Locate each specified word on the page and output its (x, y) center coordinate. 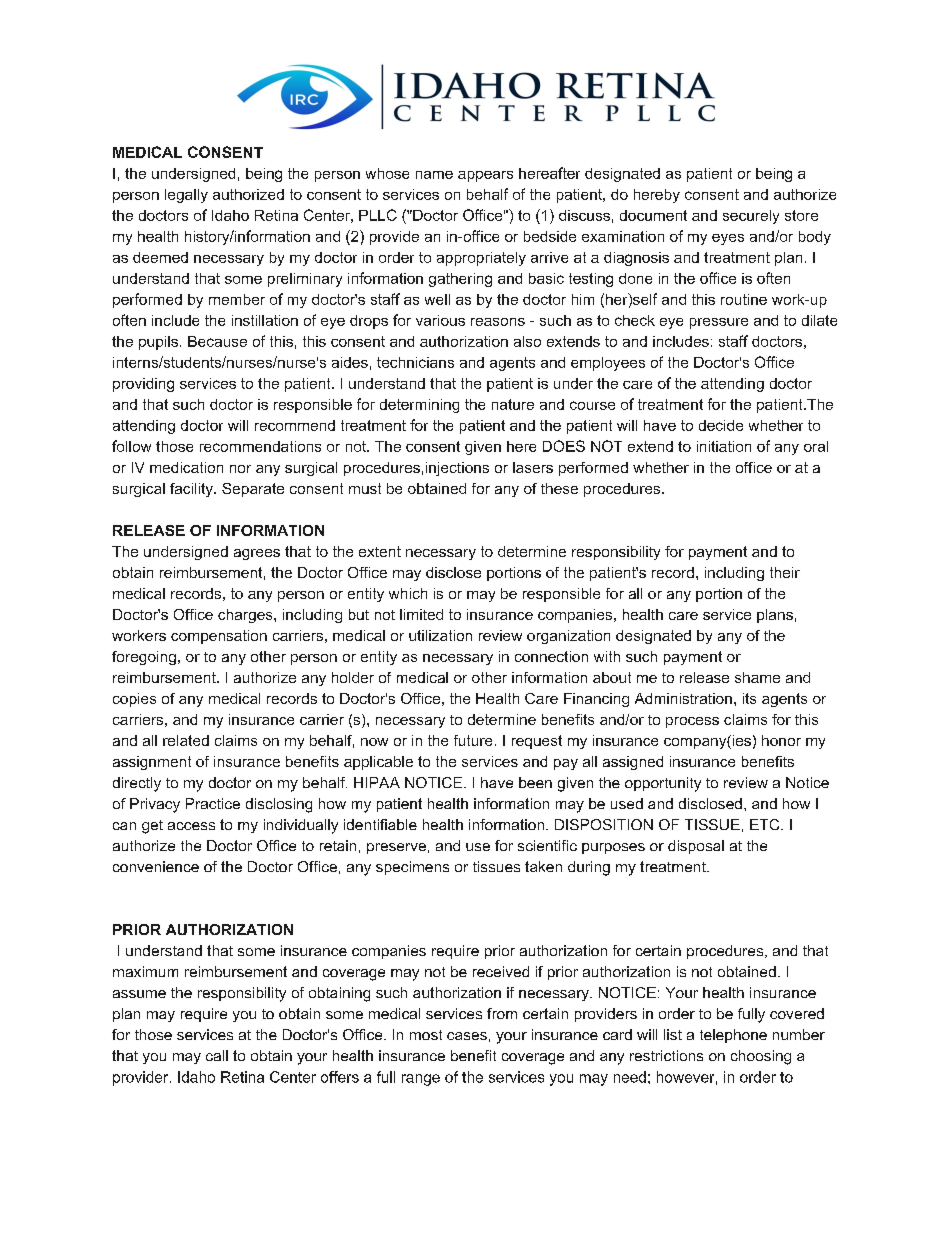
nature (513, 404)
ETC (766, 824)
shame (757, 677)
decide (721, 425)
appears (485, 176)
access (191, 826)
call (217, 1055)
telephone (733, 1036)
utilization (440, 635)
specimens (412, 868)
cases (467, 1036)
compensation (219, 637)
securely (751, 217)
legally (186, 196)
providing (143, 385)
